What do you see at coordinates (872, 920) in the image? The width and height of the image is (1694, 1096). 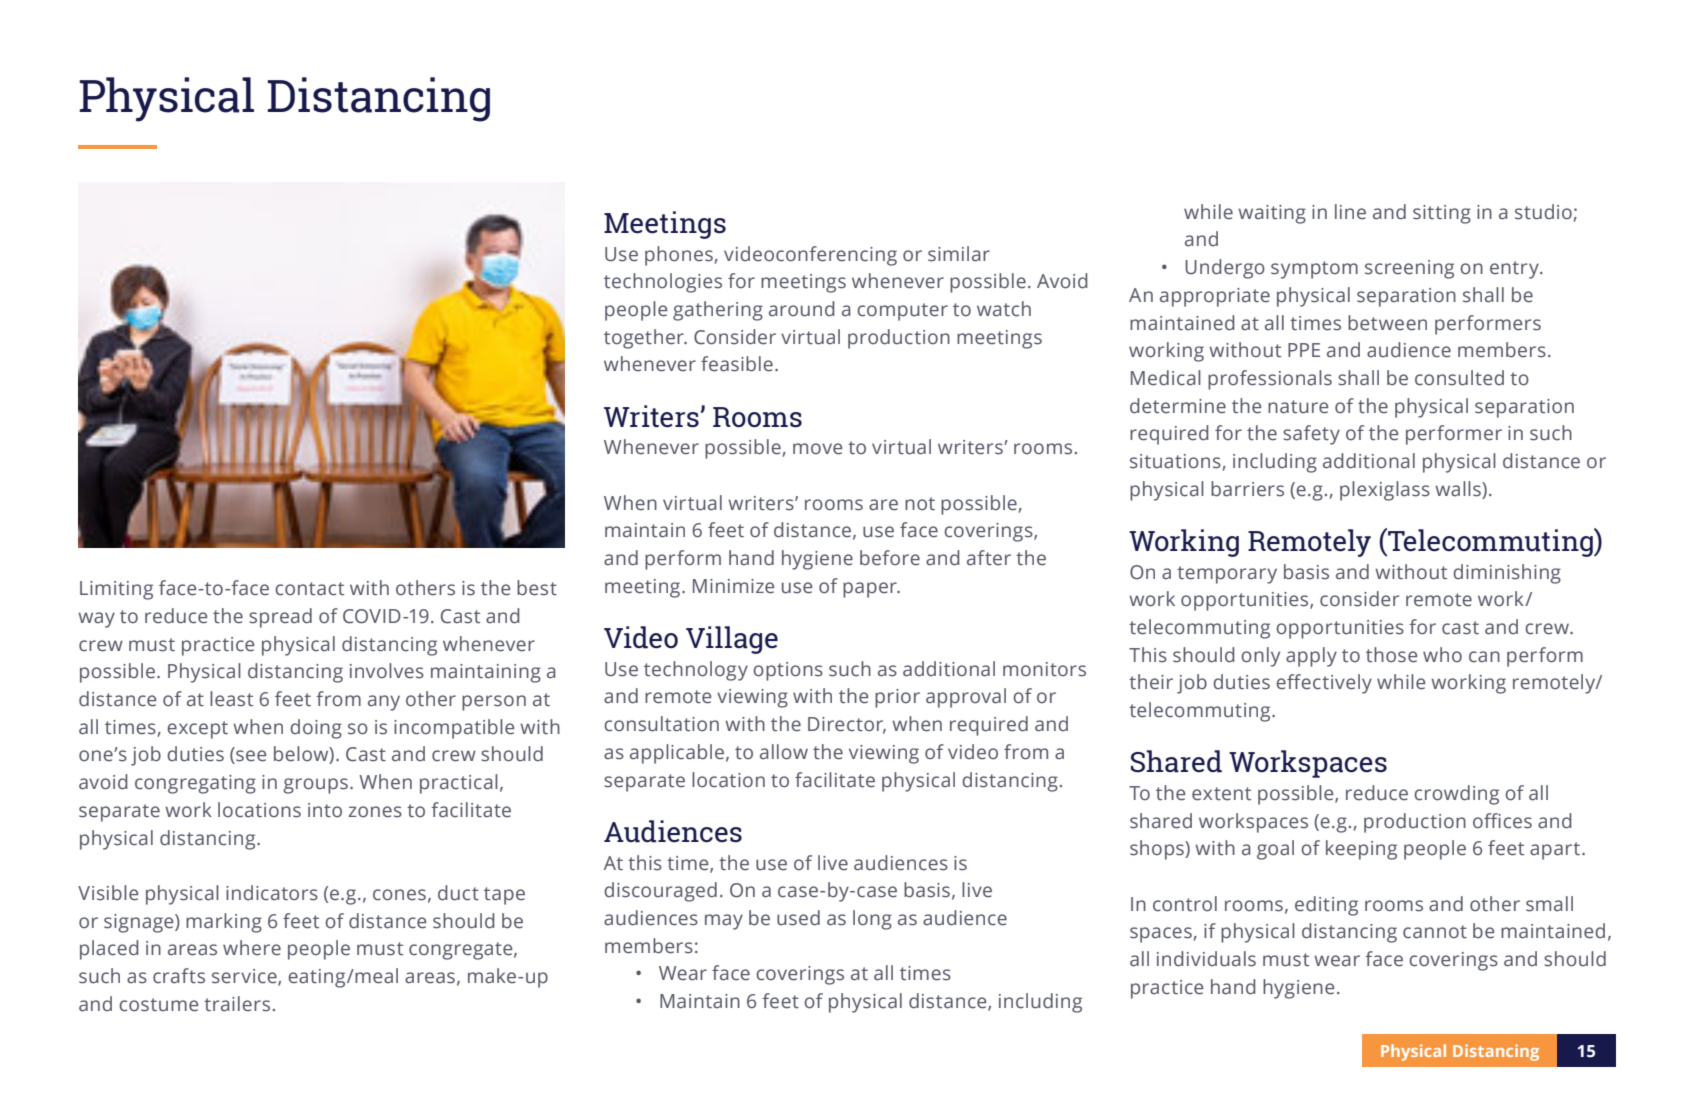 I see `long` at bounding box center [872, 920].
